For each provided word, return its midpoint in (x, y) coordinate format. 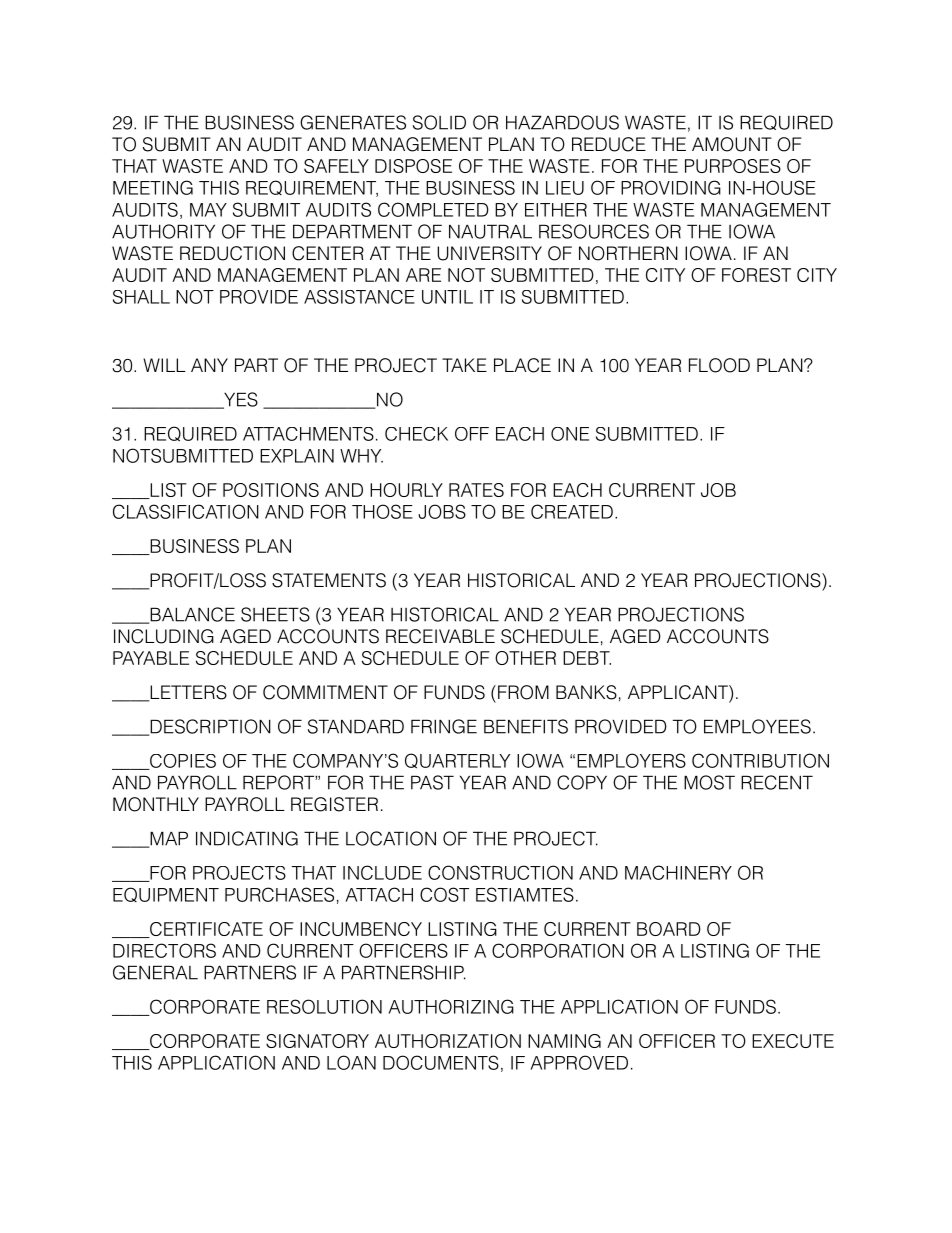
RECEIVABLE (440, 636)
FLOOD (719, 365)
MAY (208, 210)
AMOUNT (732, 144)
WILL (164, 365)
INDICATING (247, 838)
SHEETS (275, 614)
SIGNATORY (317, 1041)
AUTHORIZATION (448, 1041)
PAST (432, 782)
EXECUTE (793, 1041)
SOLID (439, 122)
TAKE (464, 365)
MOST (709, 782)
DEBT (587, 658)
